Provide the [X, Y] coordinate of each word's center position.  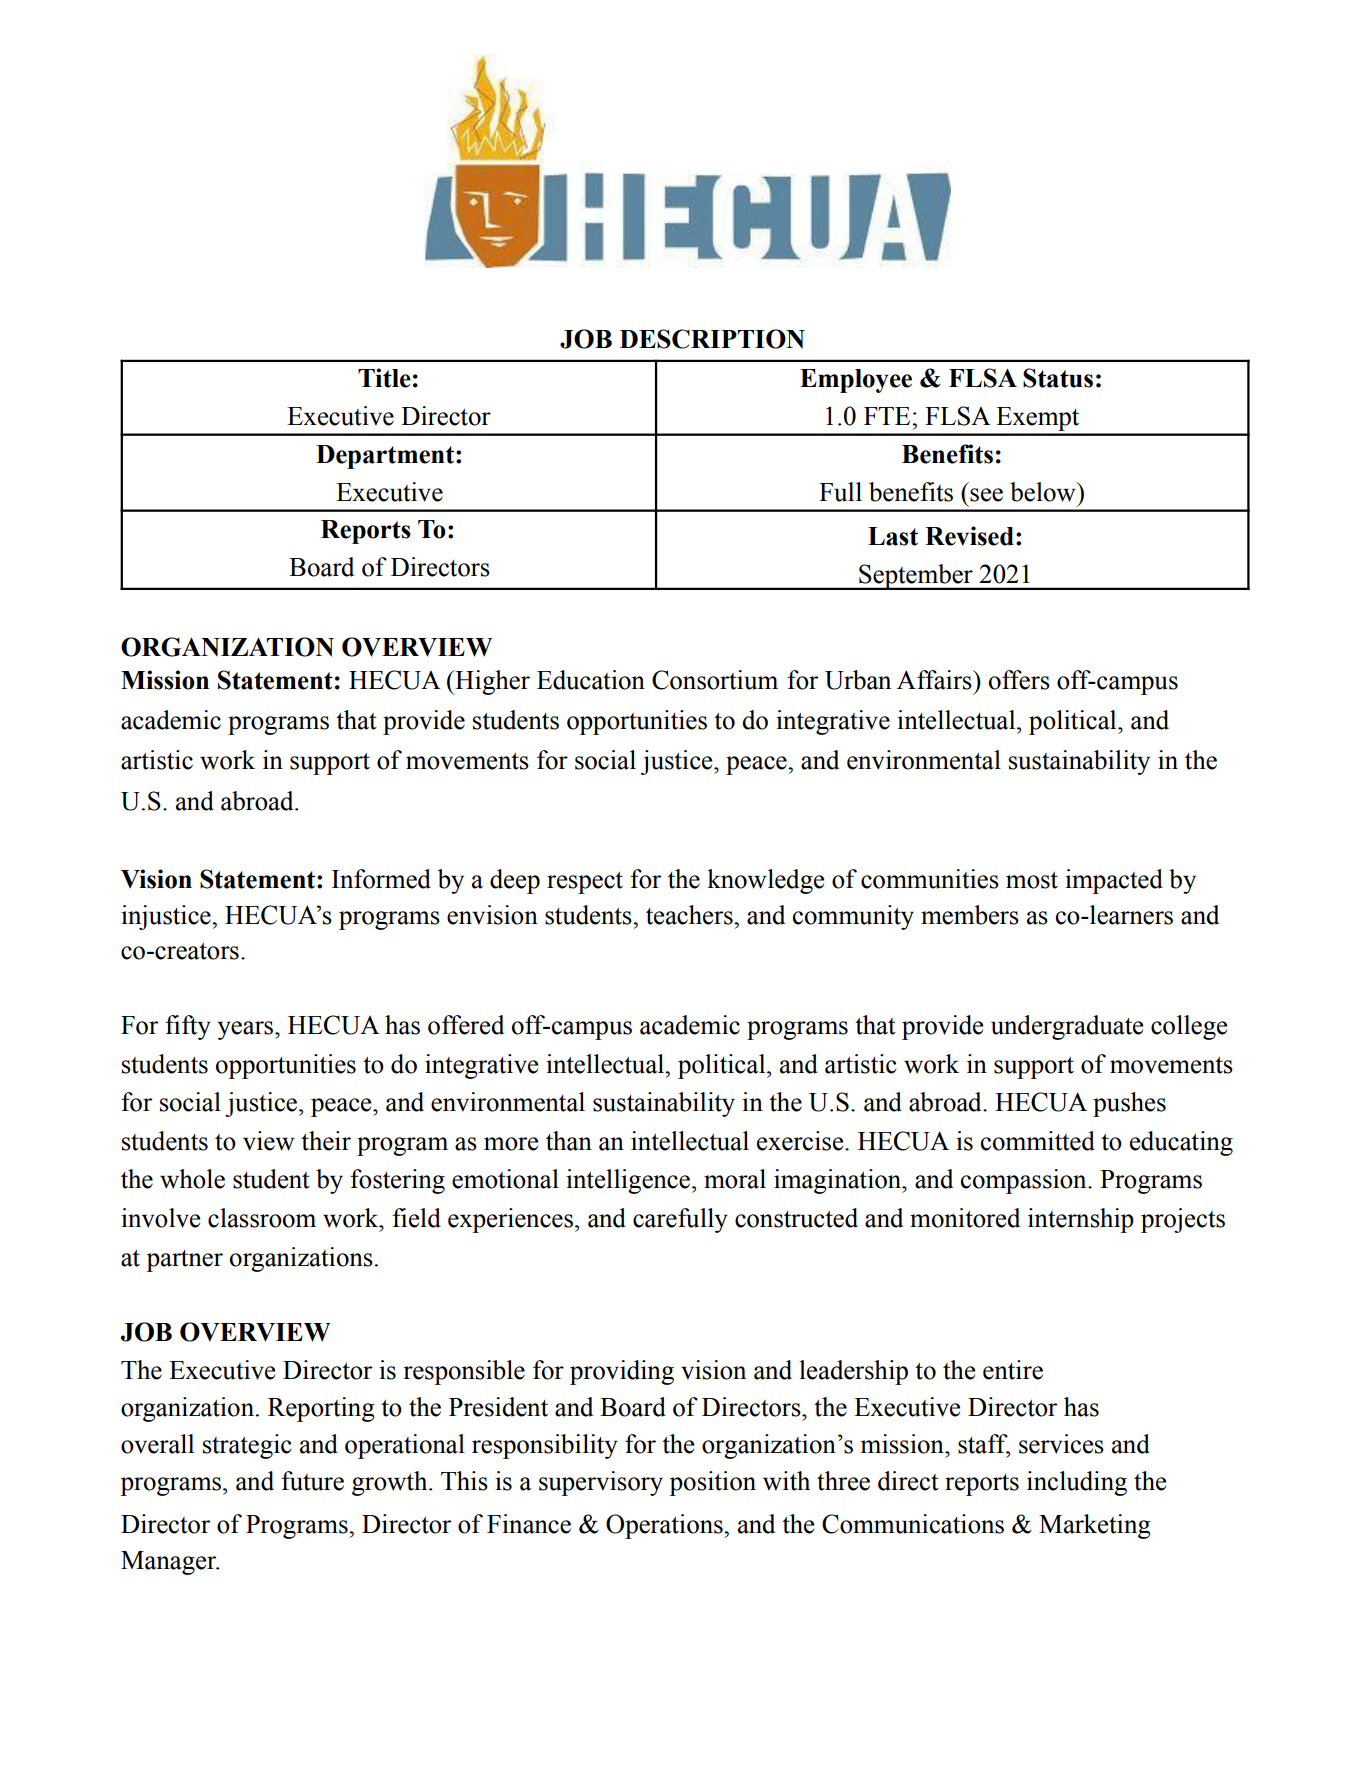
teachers [690, 915]
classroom [262, 1218]
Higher [491, 682]
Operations [665, 1526]
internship [1081, 1220]
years [246, 1030]
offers [1019, 680]
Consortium [715, 680]
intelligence [628, 1181]
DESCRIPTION [712, 339]
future [312, 1481]
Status [1058, 378]
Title [384, 378]
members [970, 915]
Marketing [1095, 1526]
